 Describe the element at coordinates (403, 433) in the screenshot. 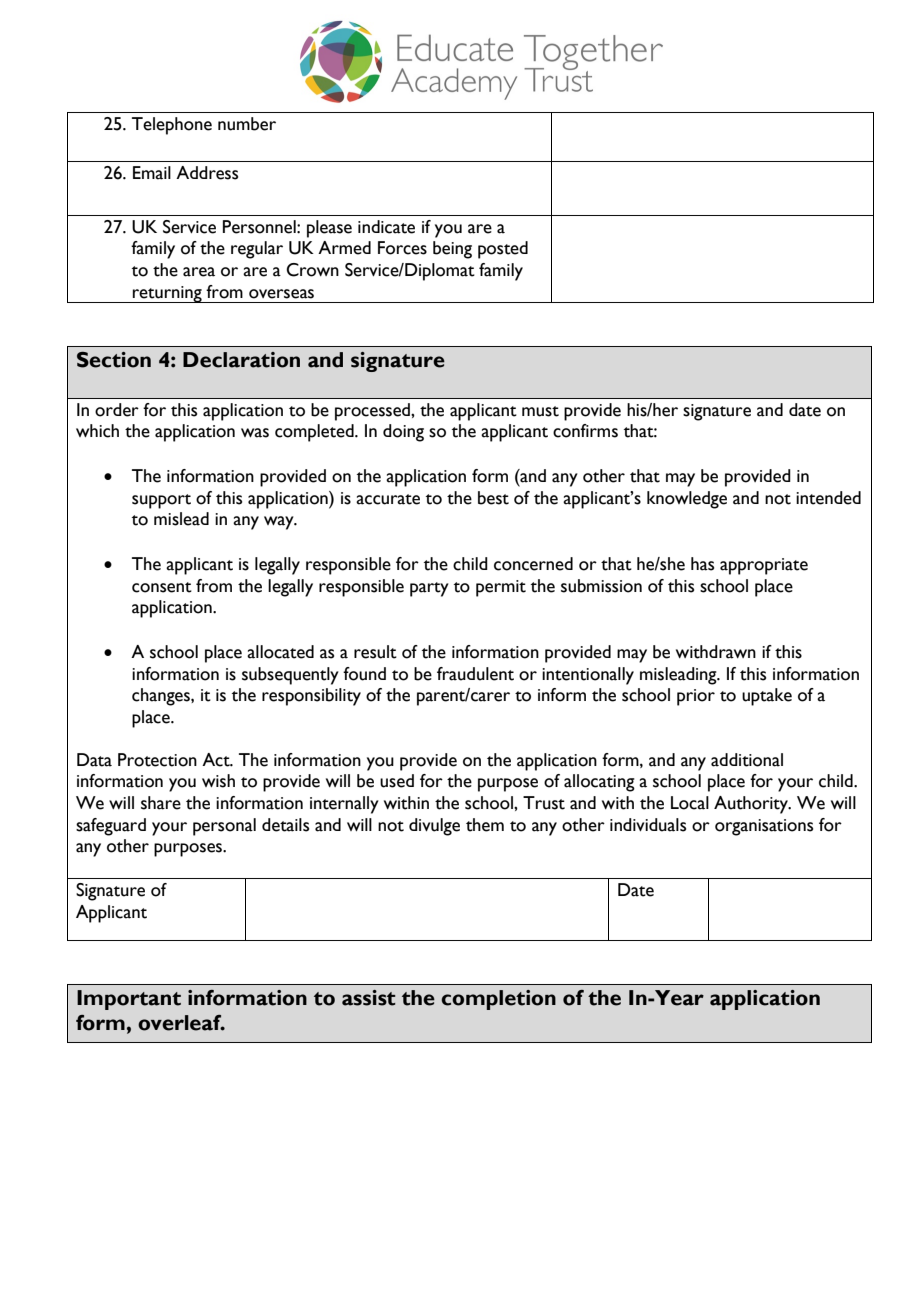

I see `doing` at that location.
